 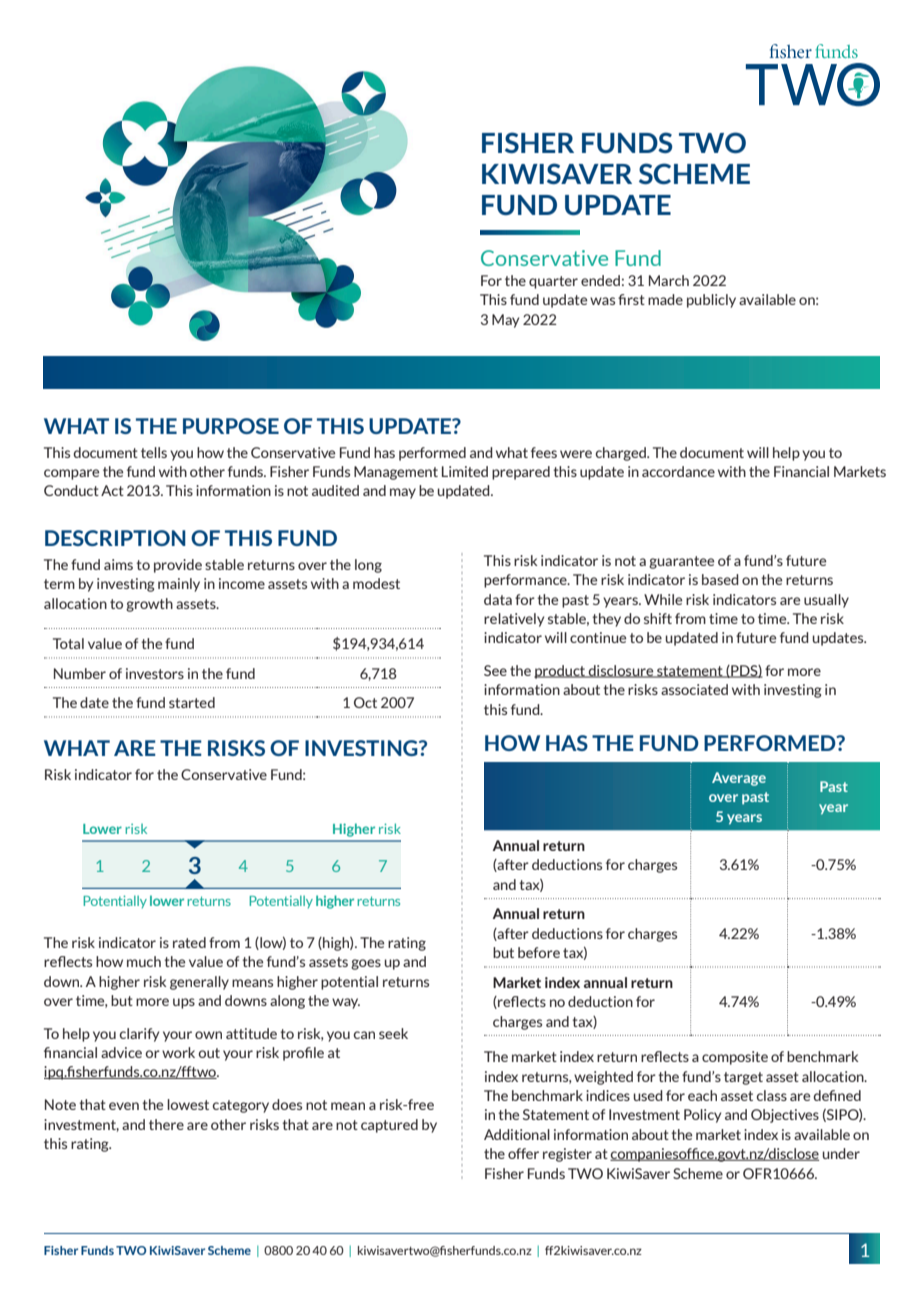 What do you see at coordinates (192, 702) in the screenshot?
I see `started` at bounding box center [192, 702].
